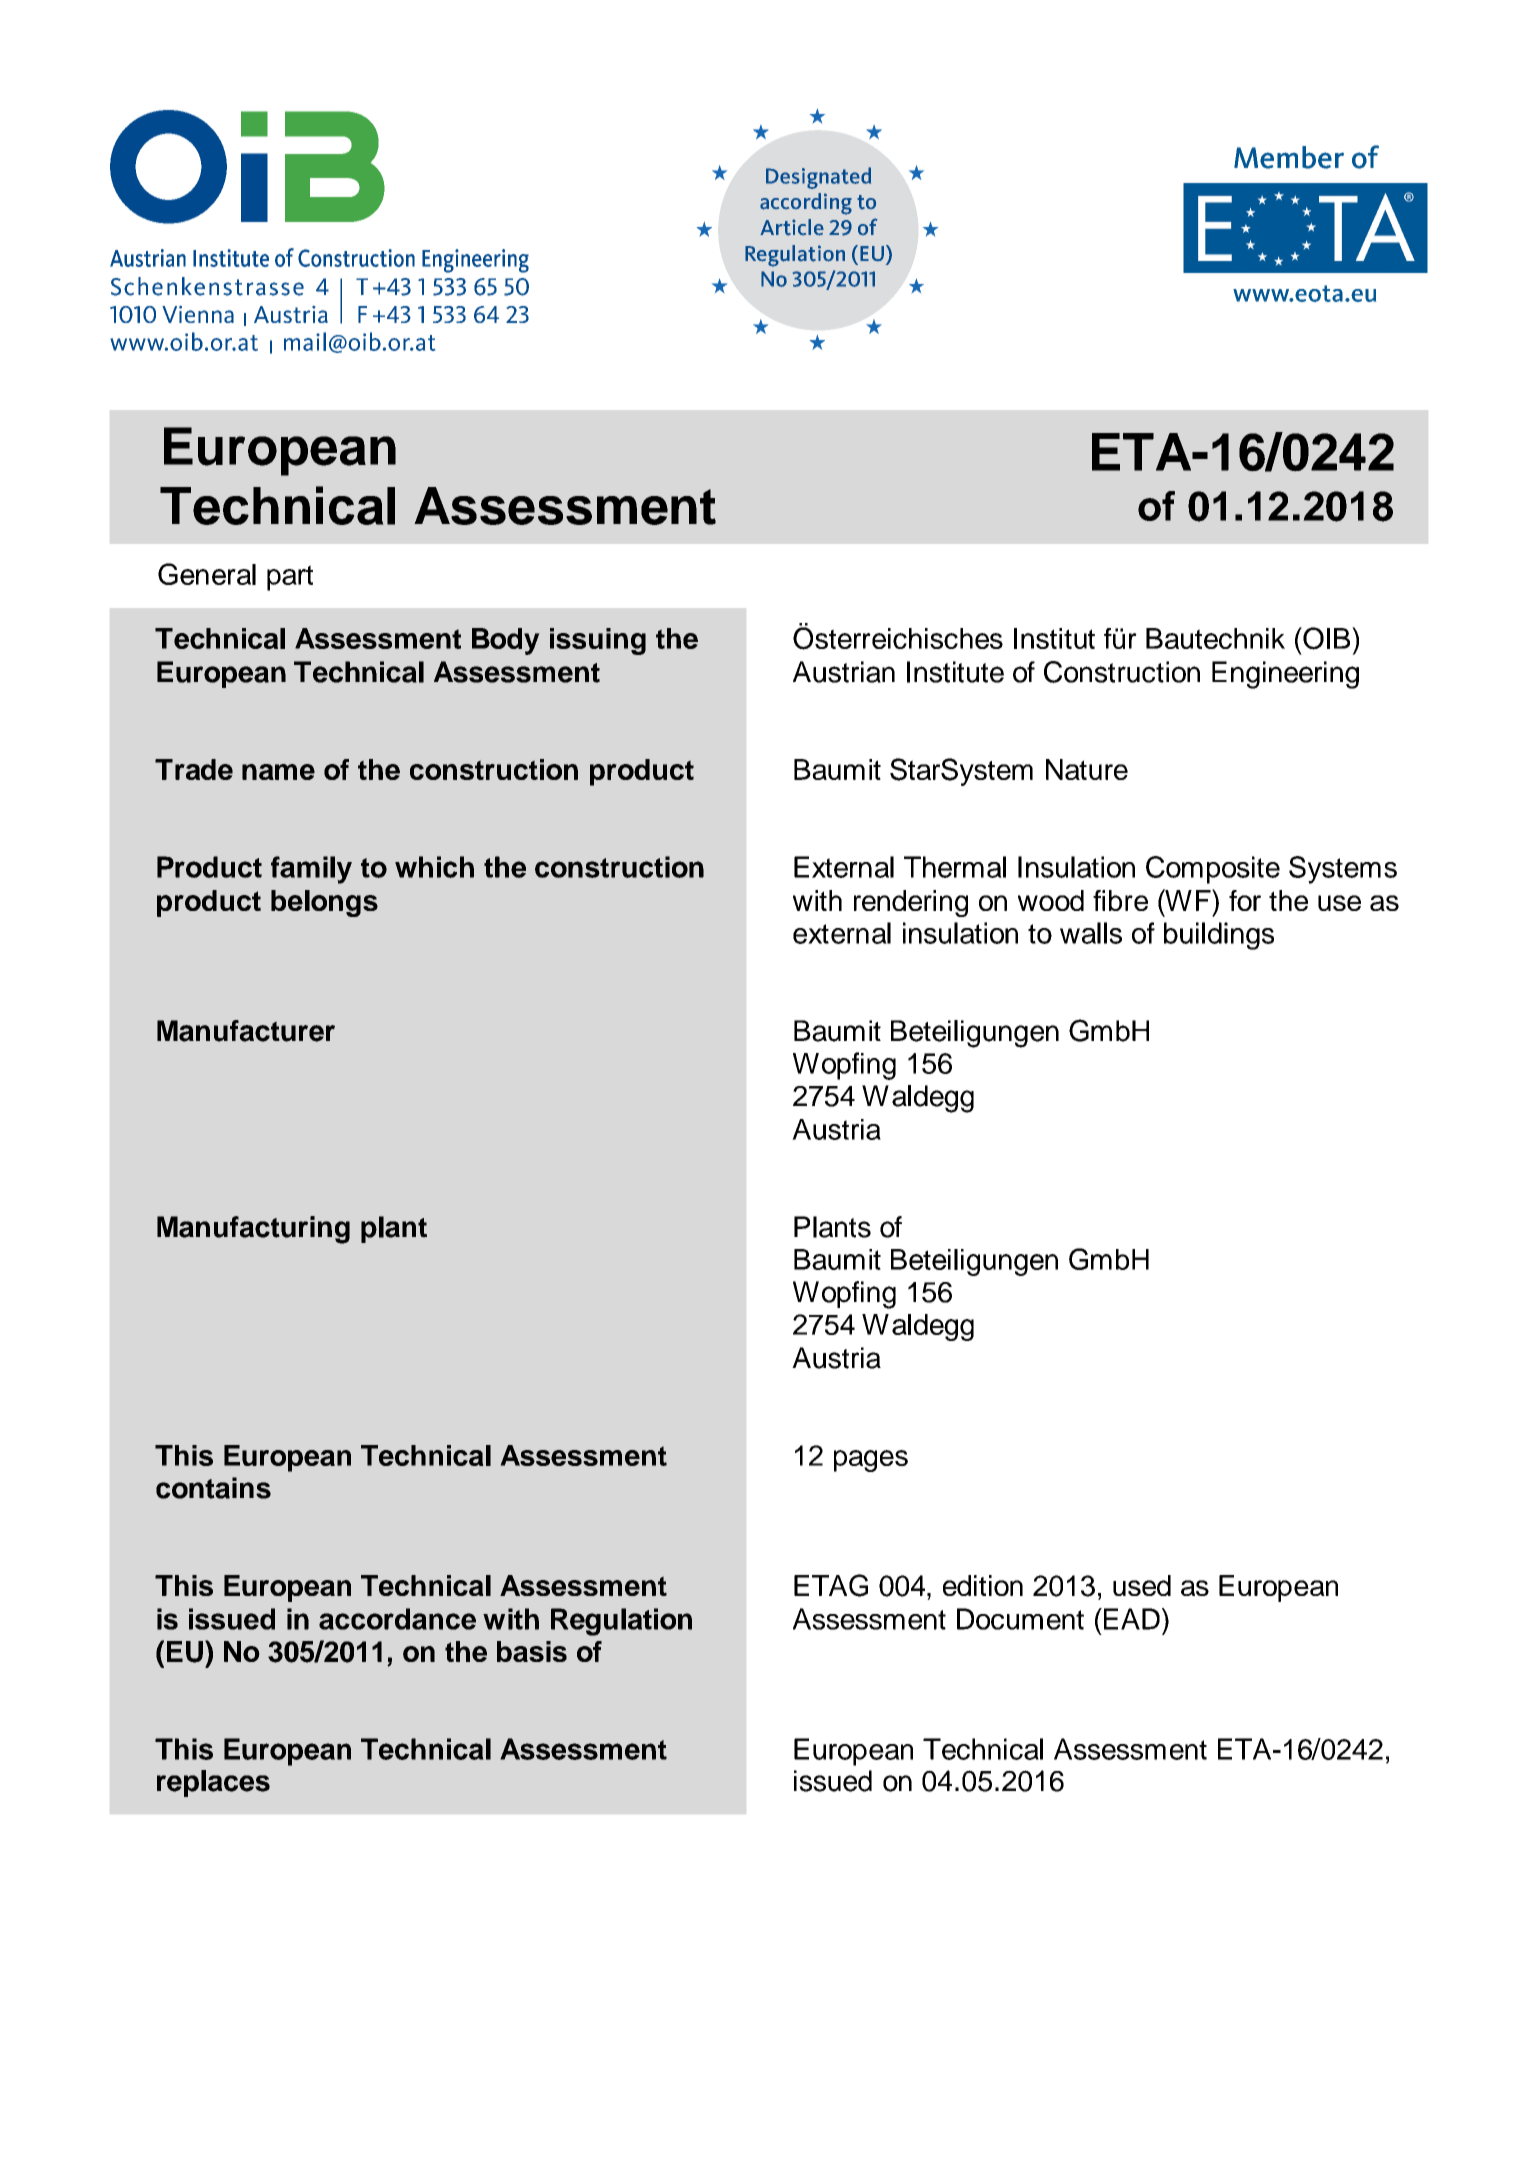  What do you see at coordinates (290, 578) in the screenshot?
I see `part` at bounding box center [290, 578].
